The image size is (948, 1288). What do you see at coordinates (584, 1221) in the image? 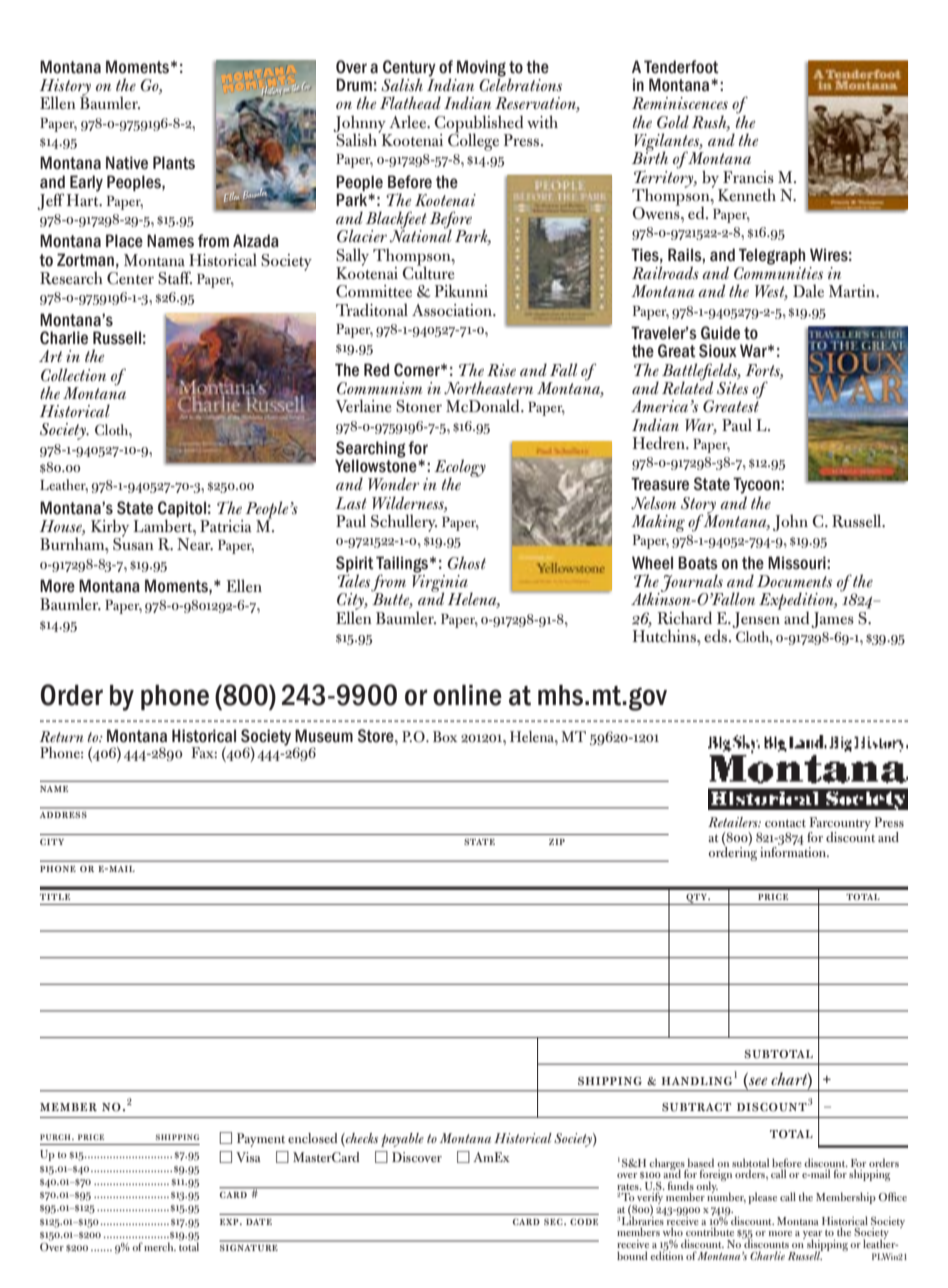
I see `Code` at bounding box center [584, 1221].
